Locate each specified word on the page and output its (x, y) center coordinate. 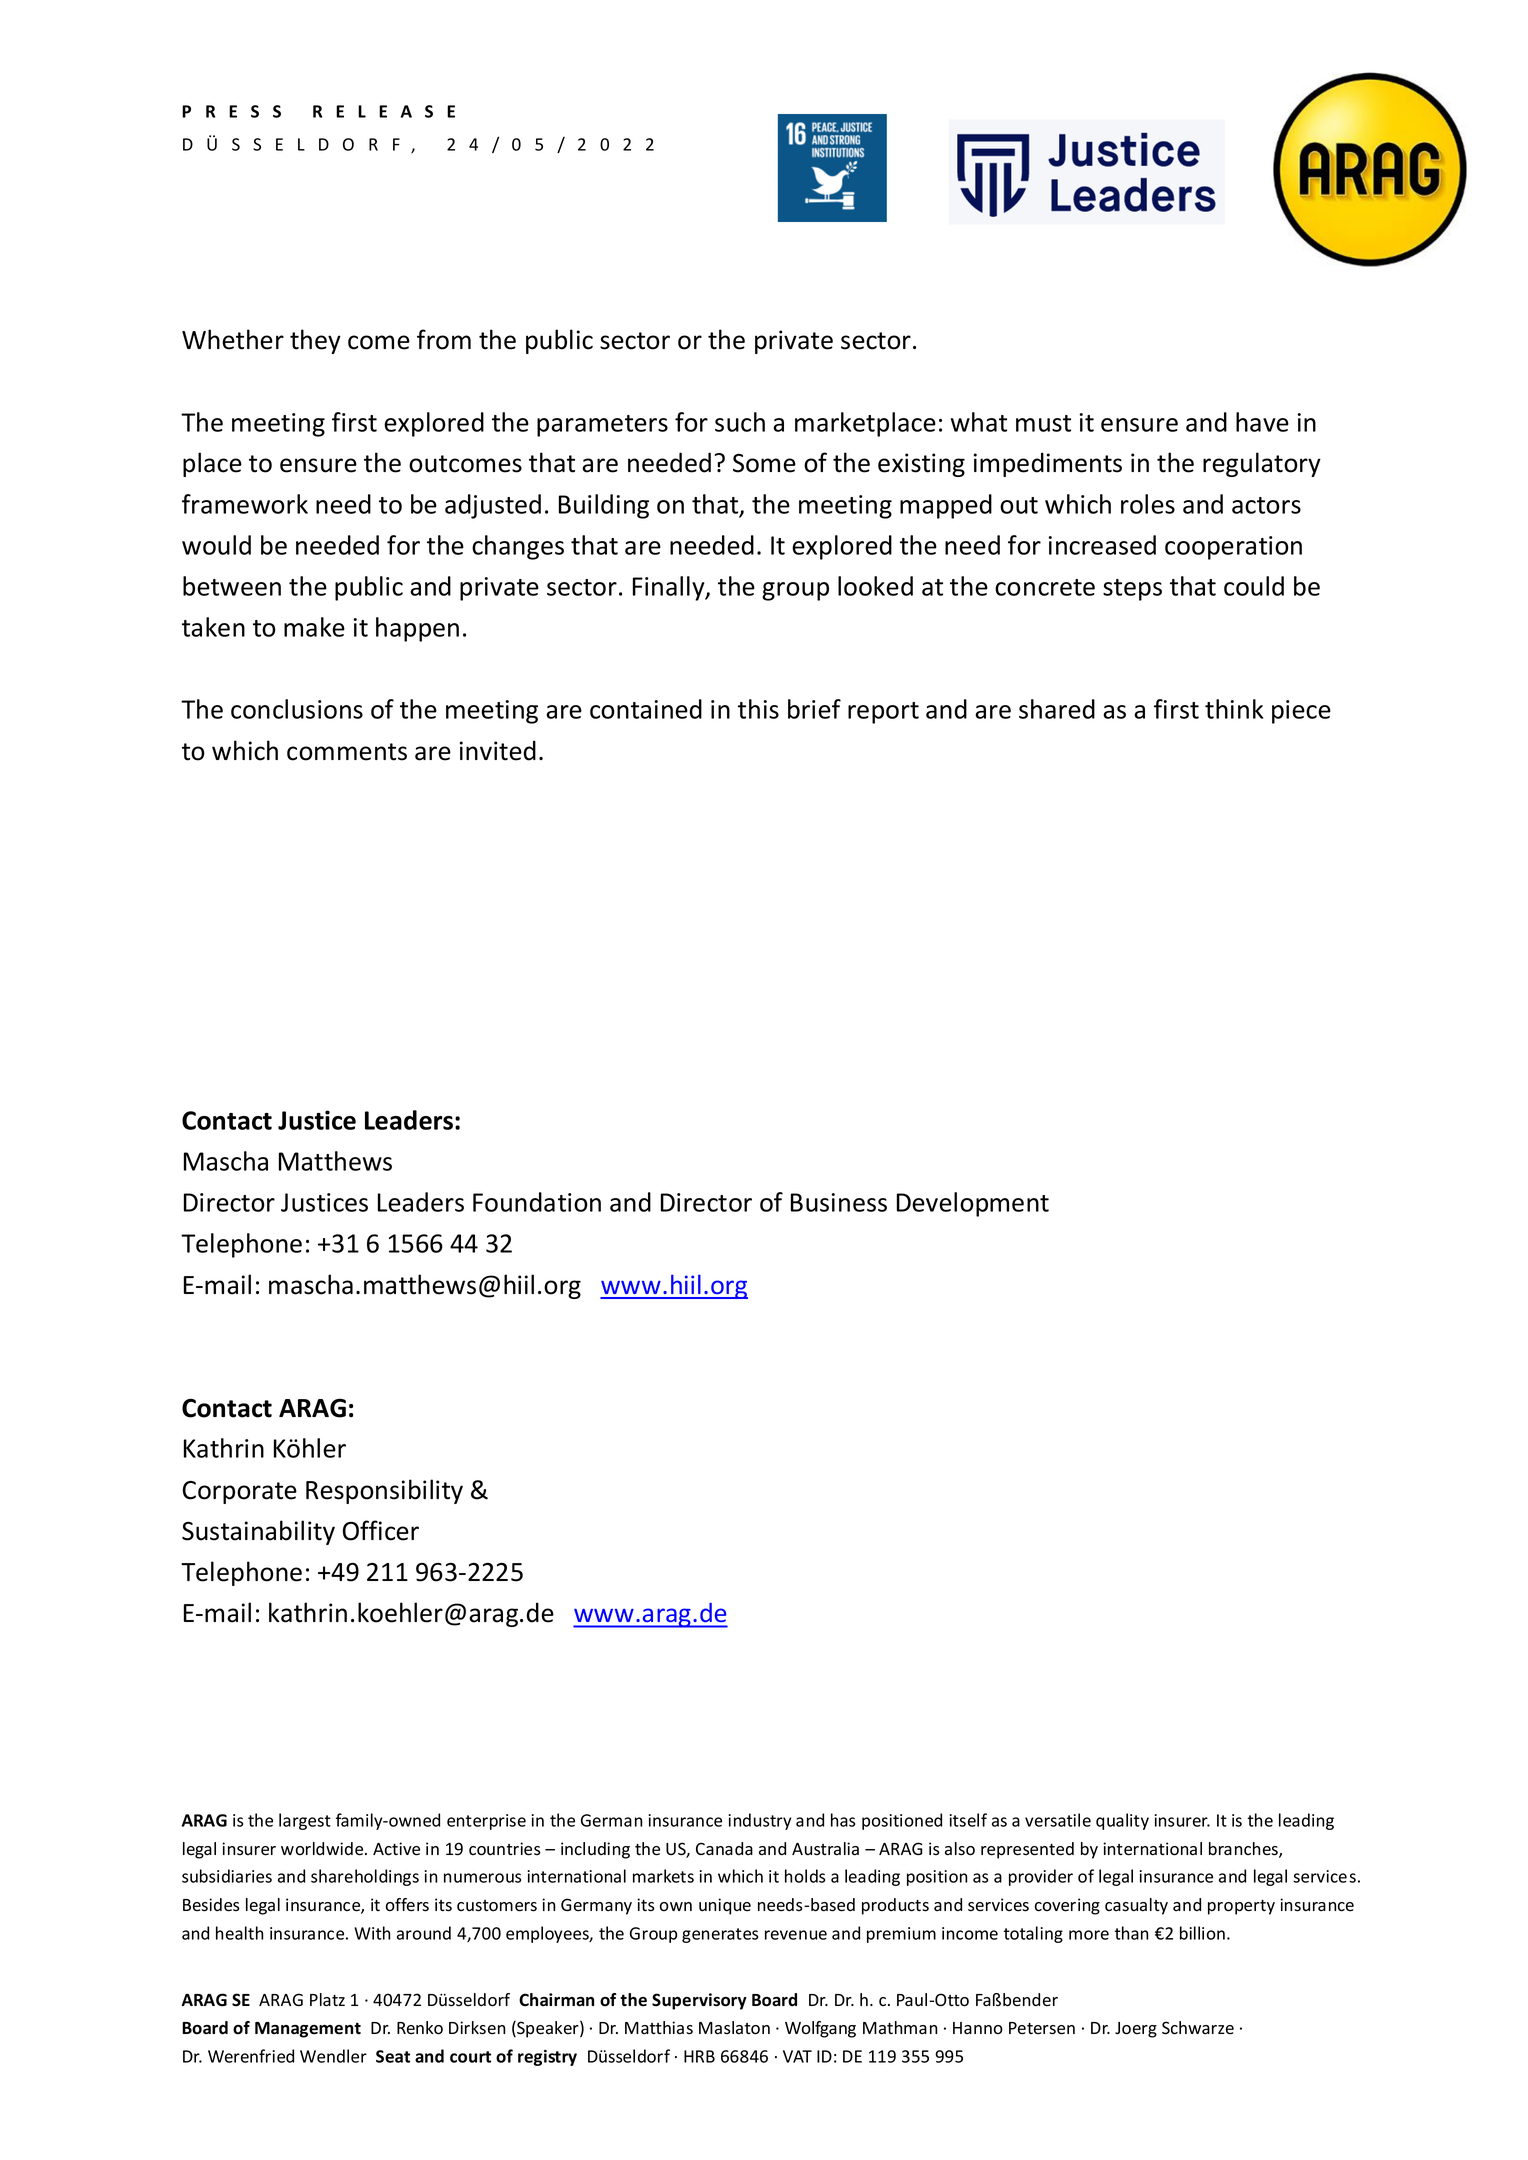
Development (973, 1204)
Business (839, 1202)
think (1234, 709)
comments (347, 752)
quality (1122, 1821)
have (1262, 422)
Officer (381, 1530)
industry (760, 1821)
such (740, 422)
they (315, 341)
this (758, 709)
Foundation (537, 1202)
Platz (327, 2000)
